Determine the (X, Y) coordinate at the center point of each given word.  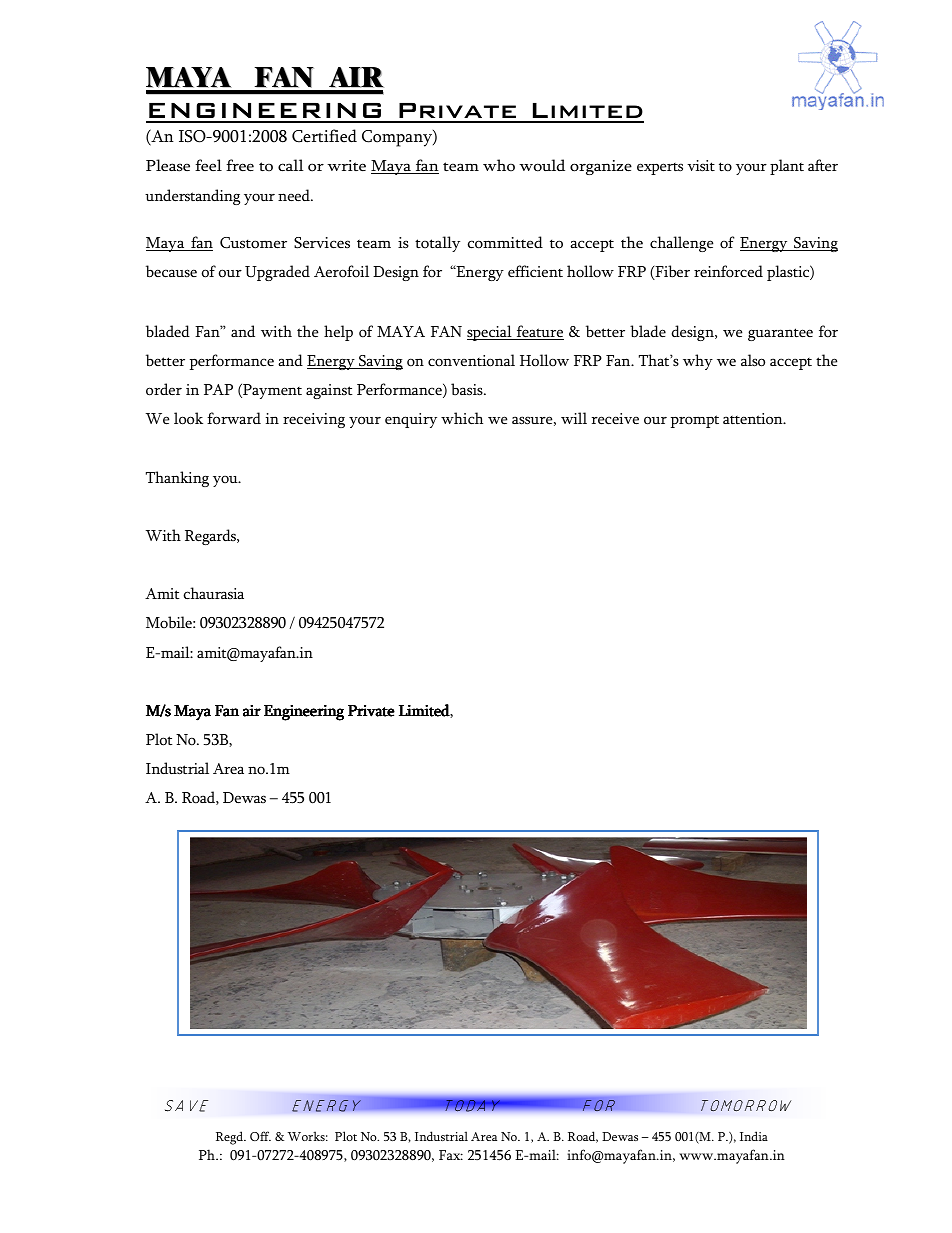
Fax (451, 1155)
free (240, 165)
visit (701, 166)
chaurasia (213, 593)
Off (260, 1136)
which (462, 418)
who (499, 165)
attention (754, 419)
